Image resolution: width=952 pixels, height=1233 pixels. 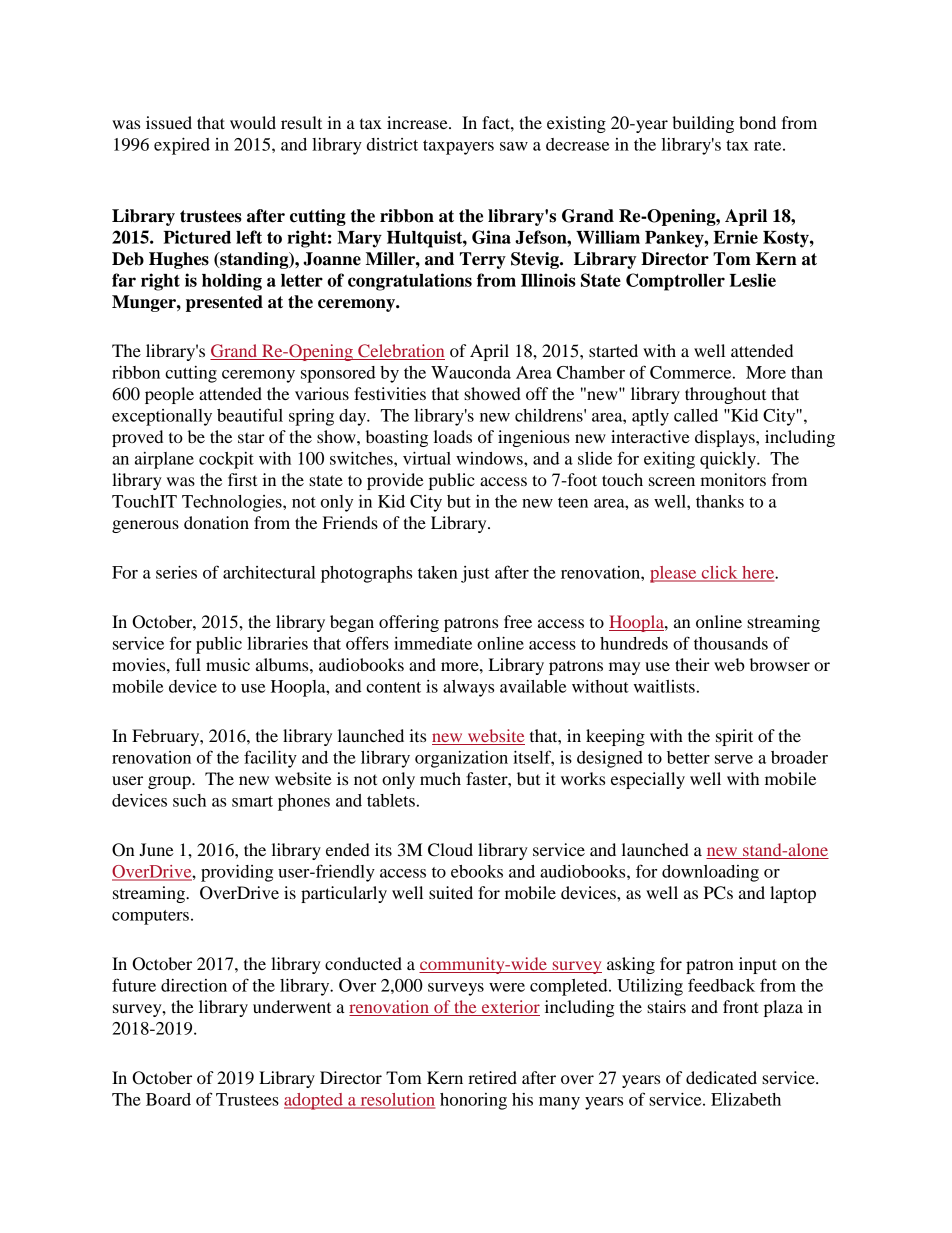 I want to click on Board, so click(x=168, y=1099).
